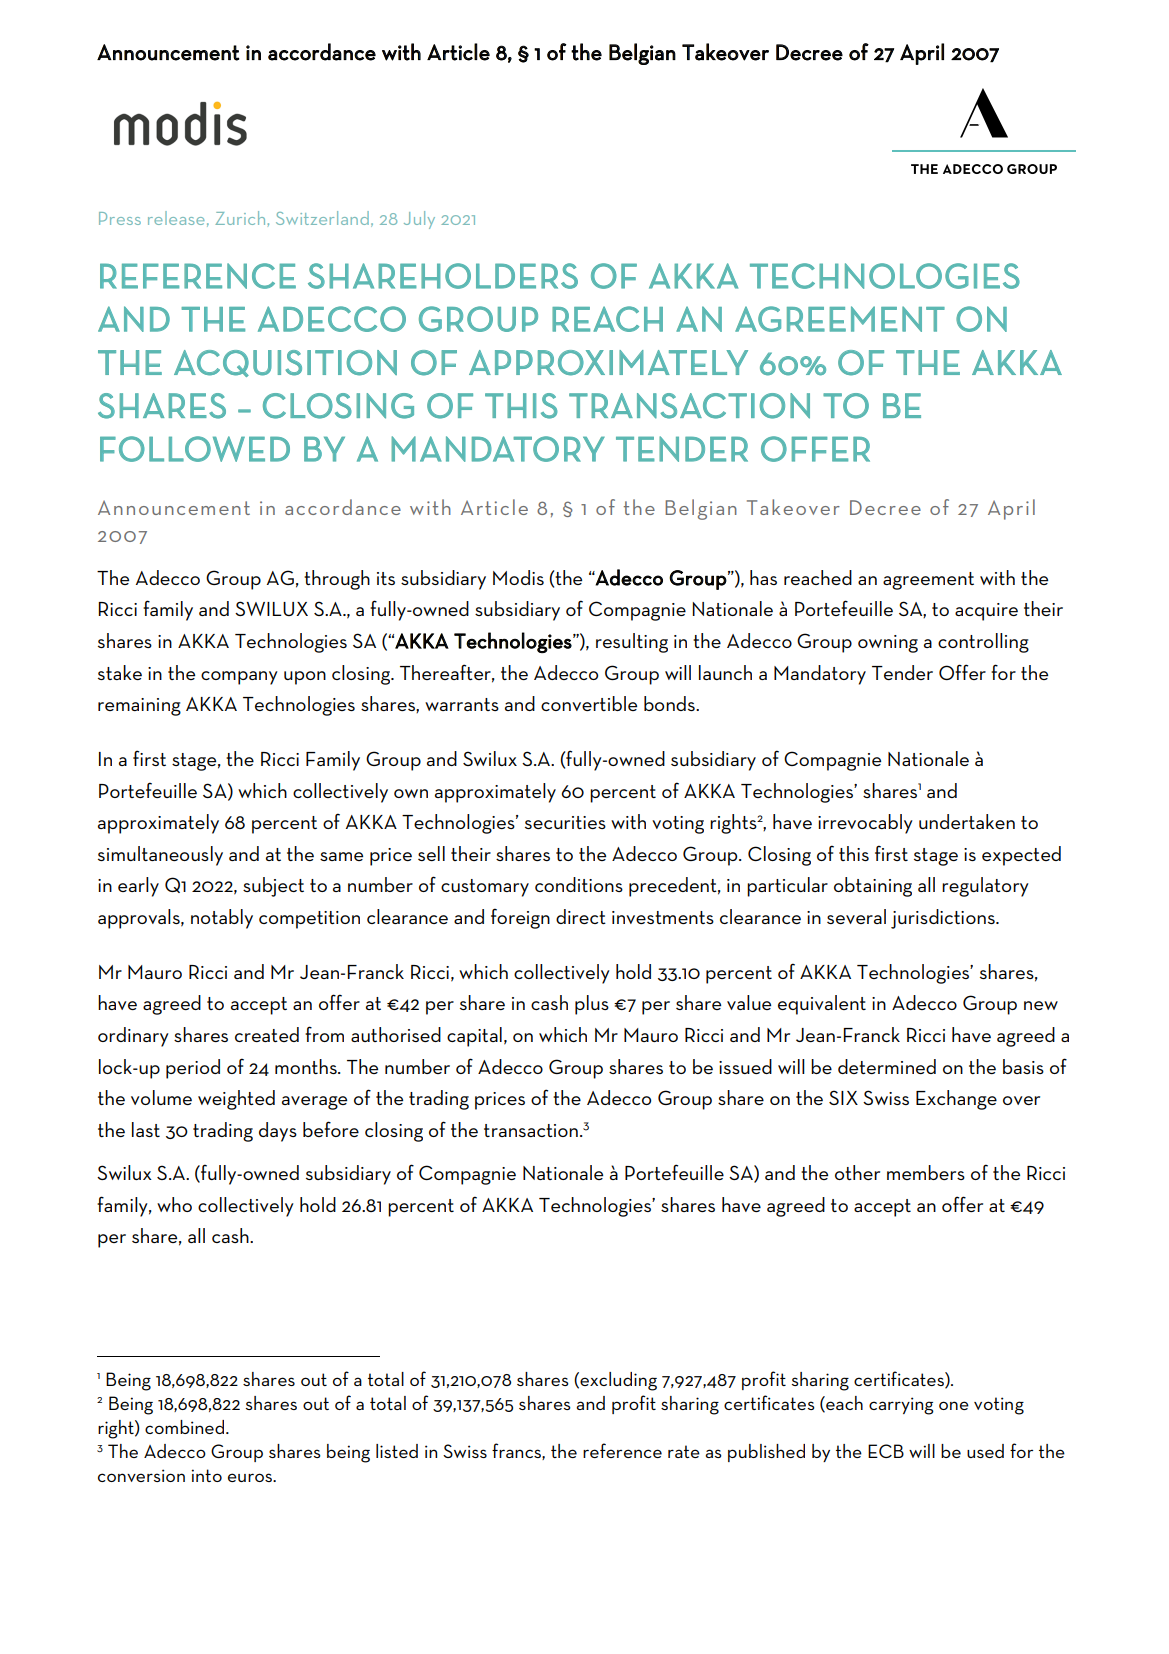  What do you see at coordinates (239, 678) in the page?
I see `company` at bounding box center [239, 678].
